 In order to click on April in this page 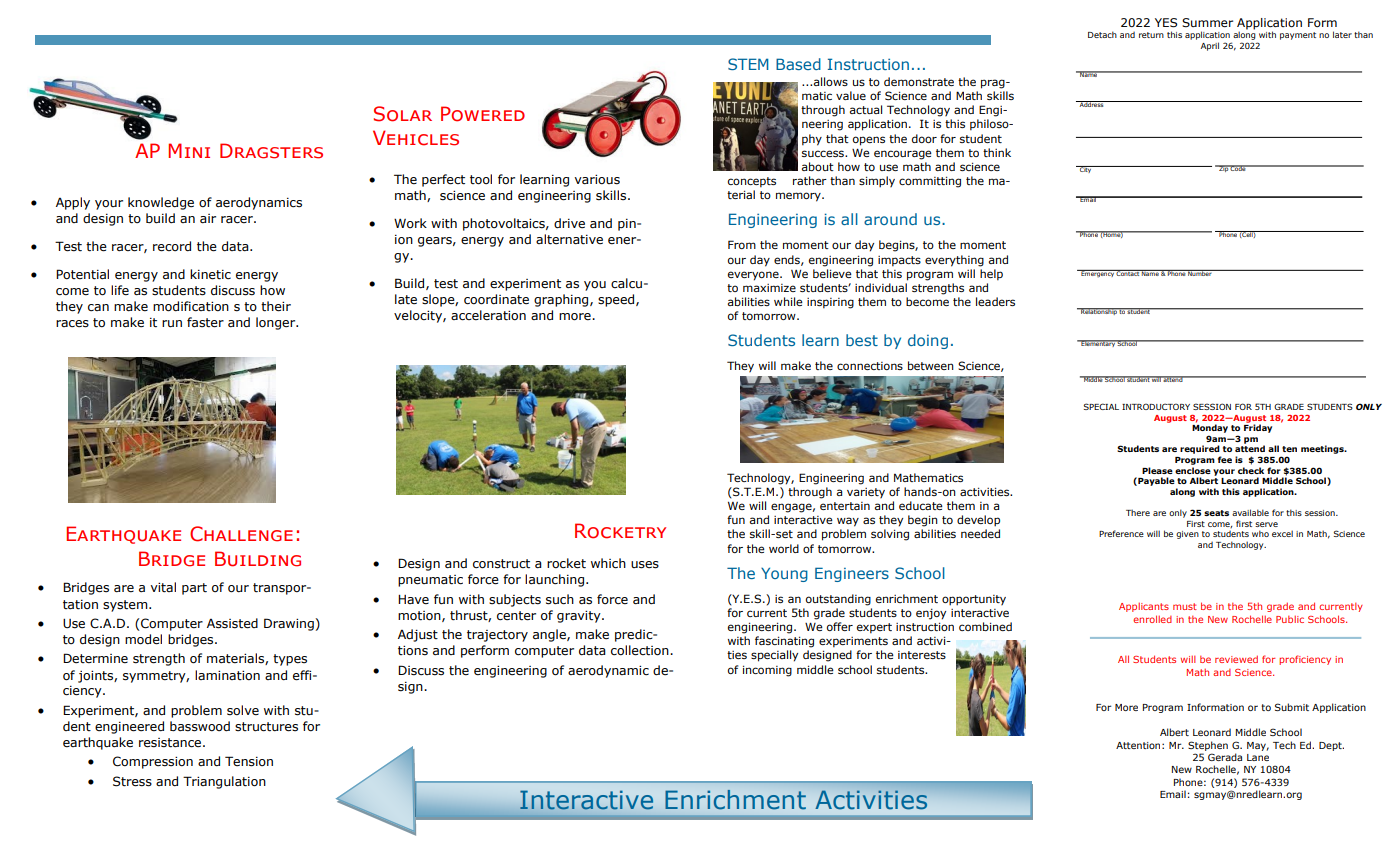, I will do `click(1210, 46)`.
